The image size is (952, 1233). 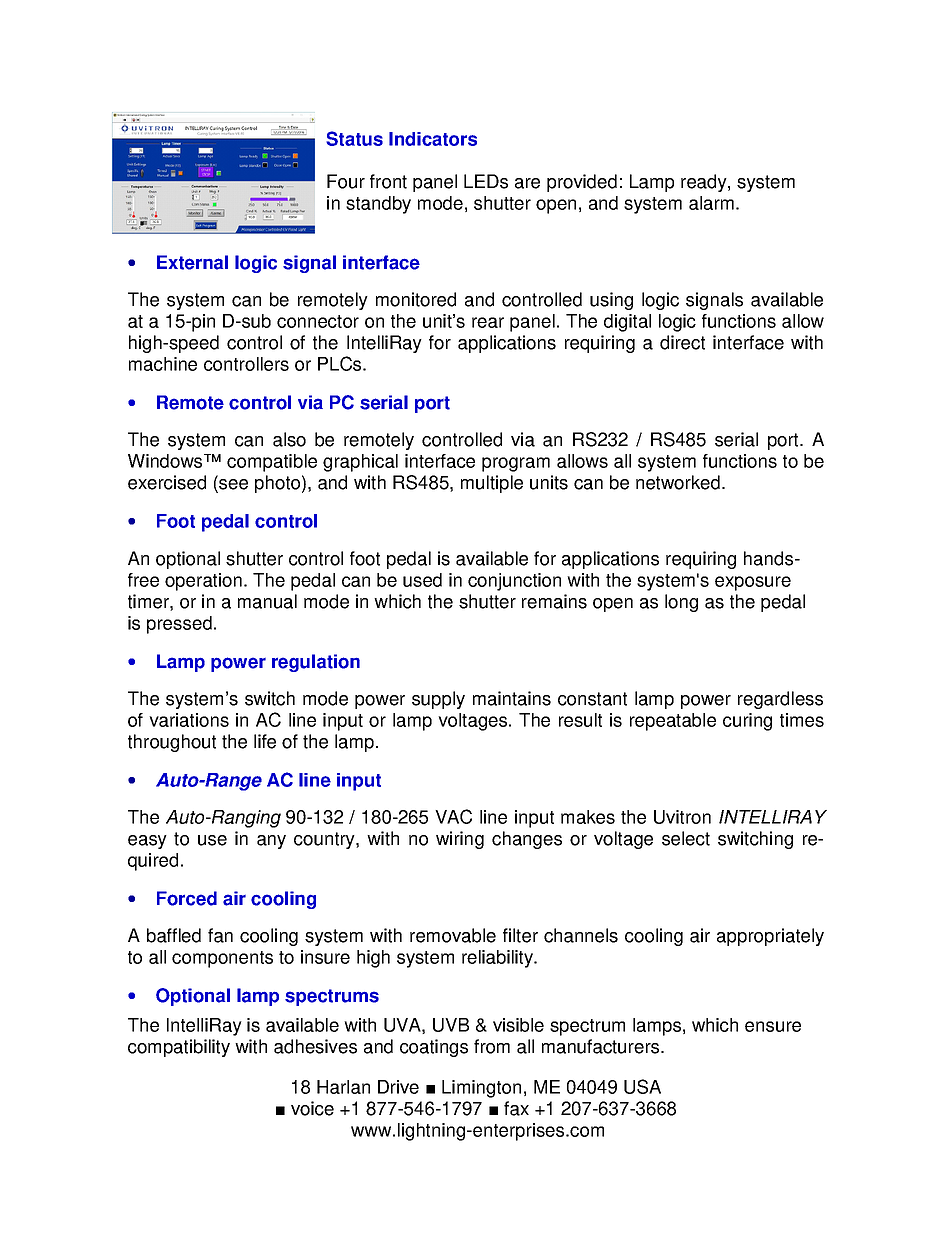 I want to click on conjunction, so click(x=514, y=582).
